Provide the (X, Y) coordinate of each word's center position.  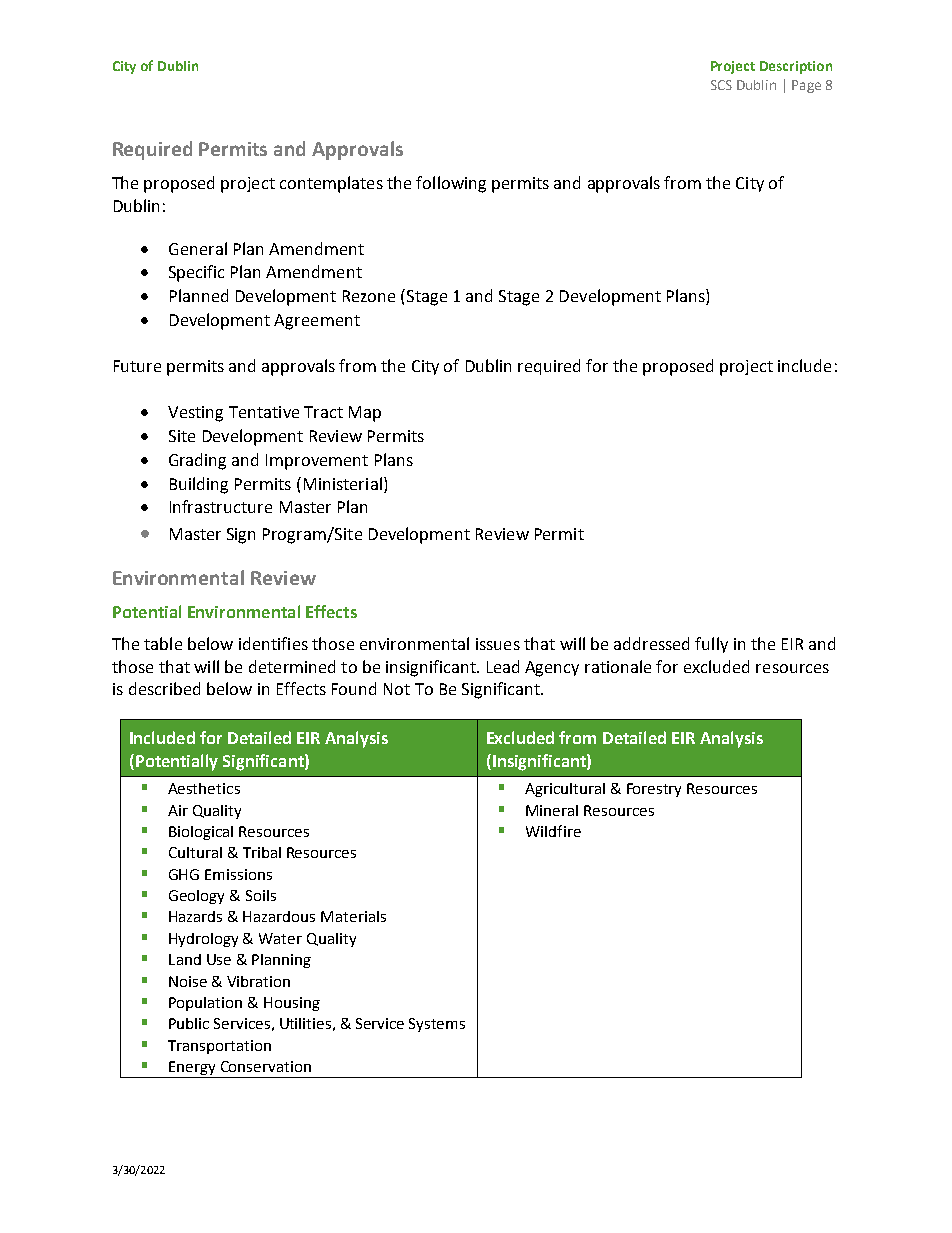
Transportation (219, 1047)
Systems (437, 1025)
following (451, 184)
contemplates (331, 184)
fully (711, 645)
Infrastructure (221, 506)
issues (498, 644)
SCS (721, 85)
